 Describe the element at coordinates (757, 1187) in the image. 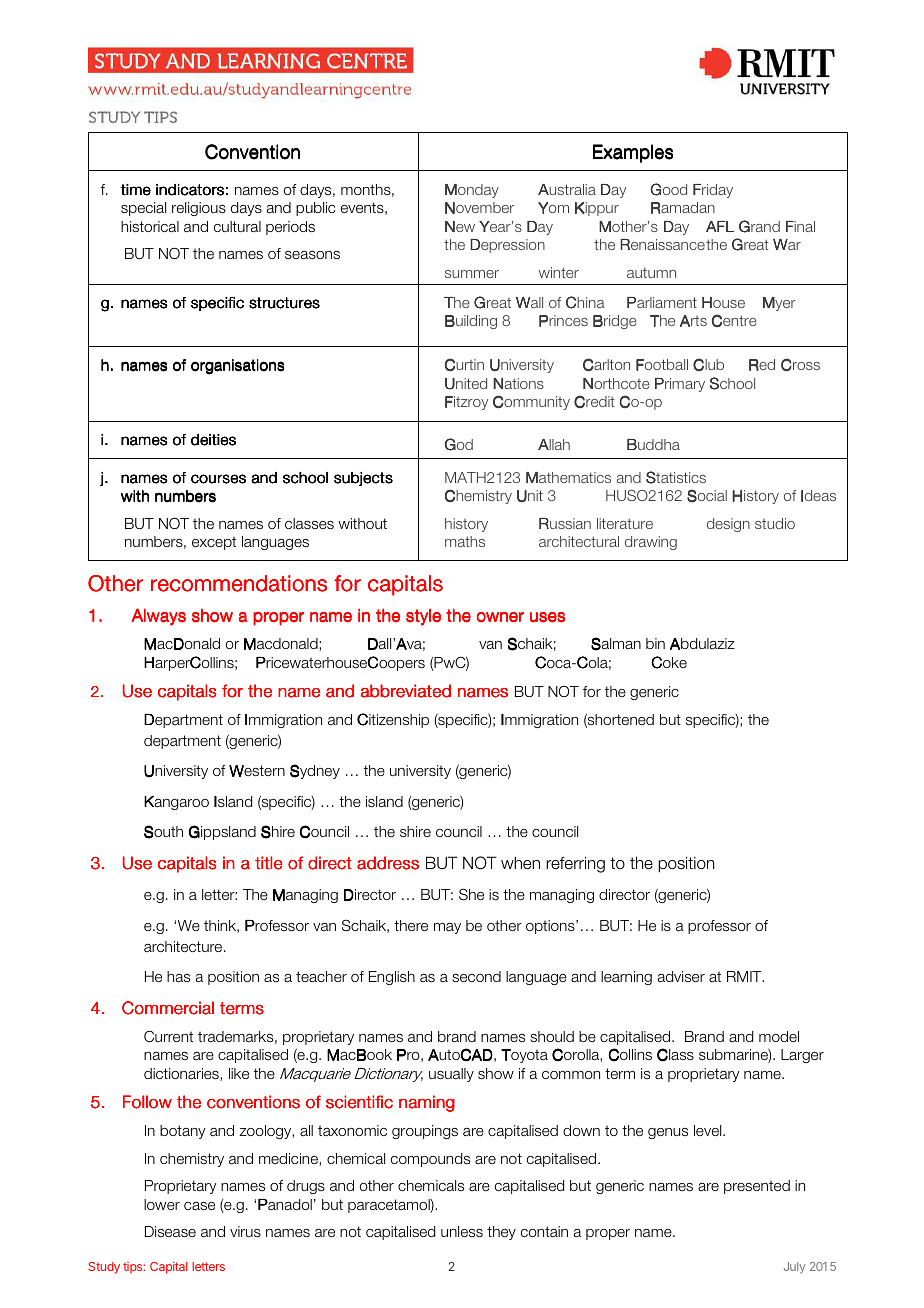

I see `presented` at that location.
